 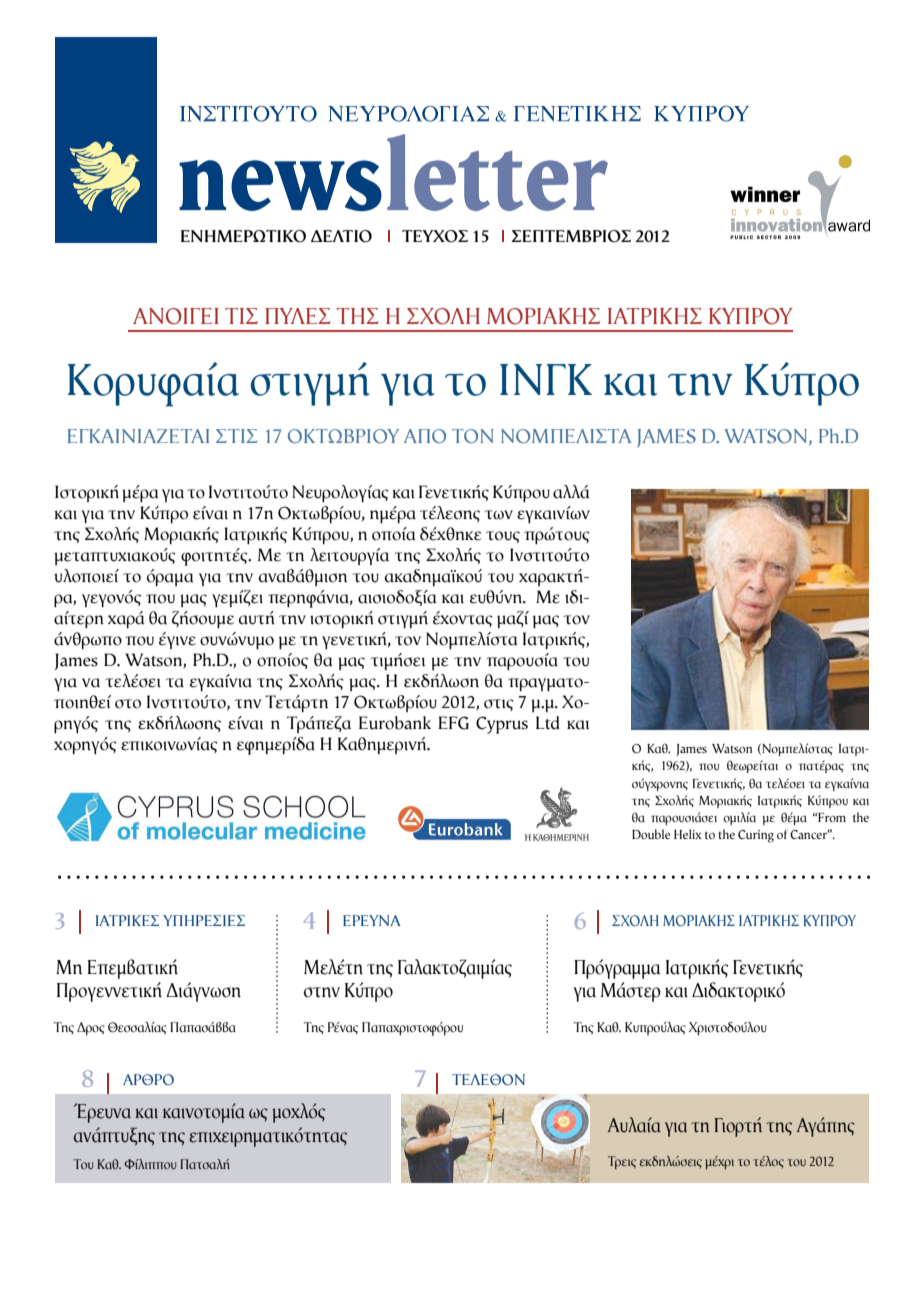 I want to click on Cancer, so click(x=810, y=834).
